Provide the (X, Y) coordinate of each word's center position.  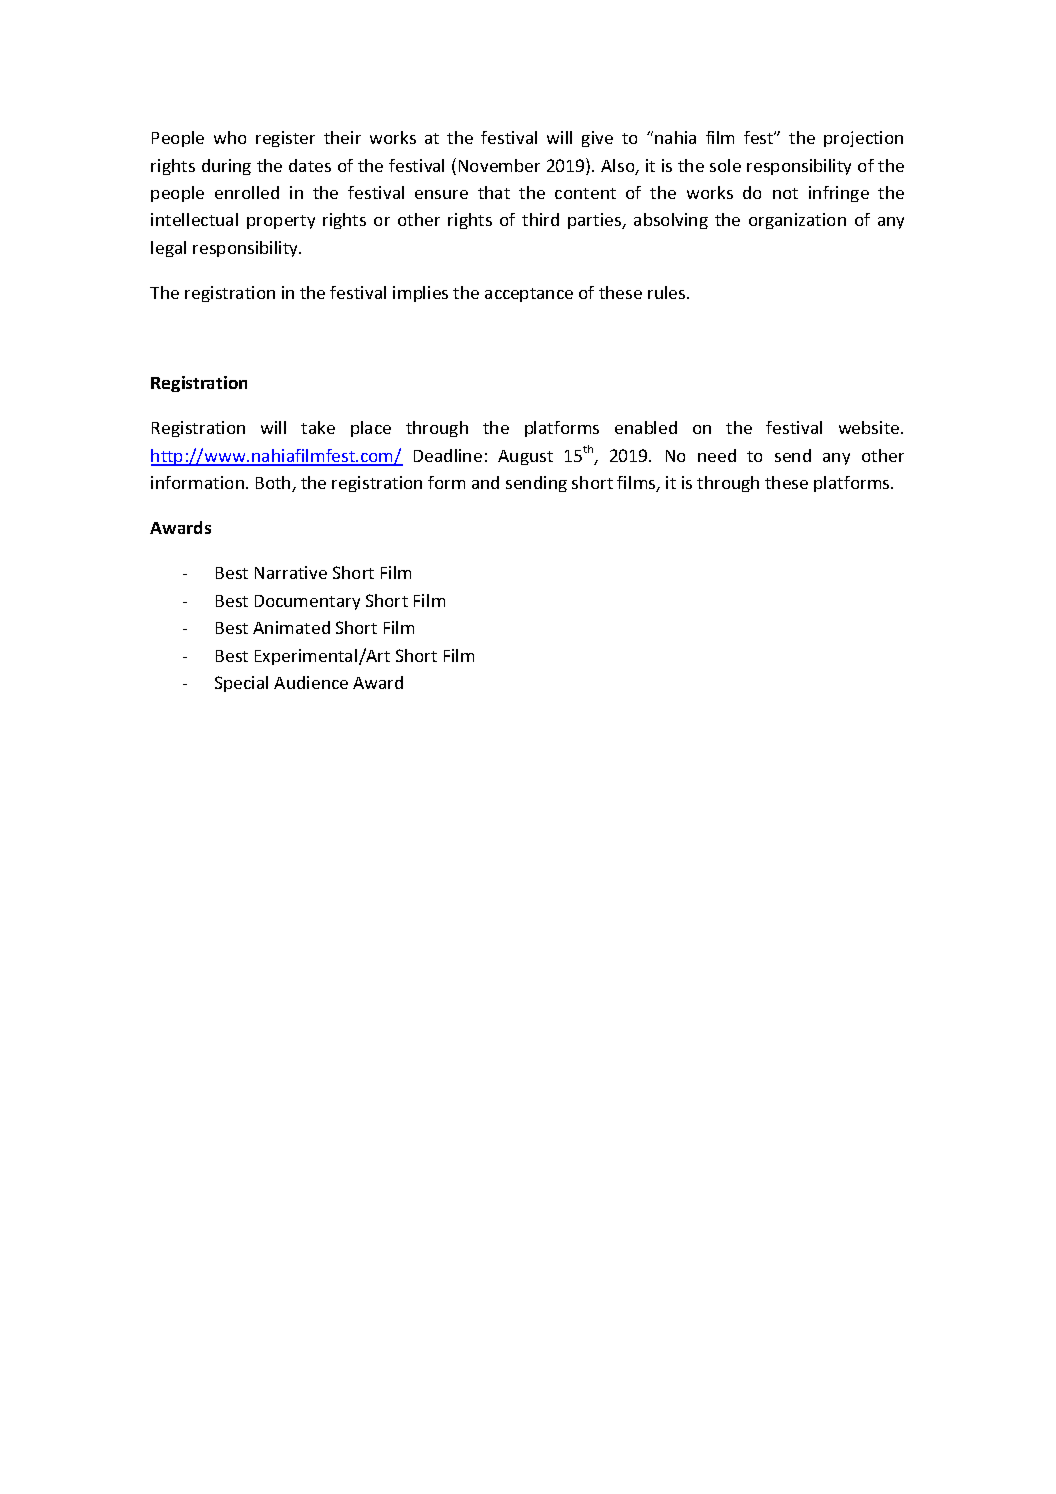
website (870, 427)
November (499, 165)
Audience (311, 682)
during (226, 167)
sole (725, 165)
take (318, 427)
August (525, 457)
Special (241, 684)
